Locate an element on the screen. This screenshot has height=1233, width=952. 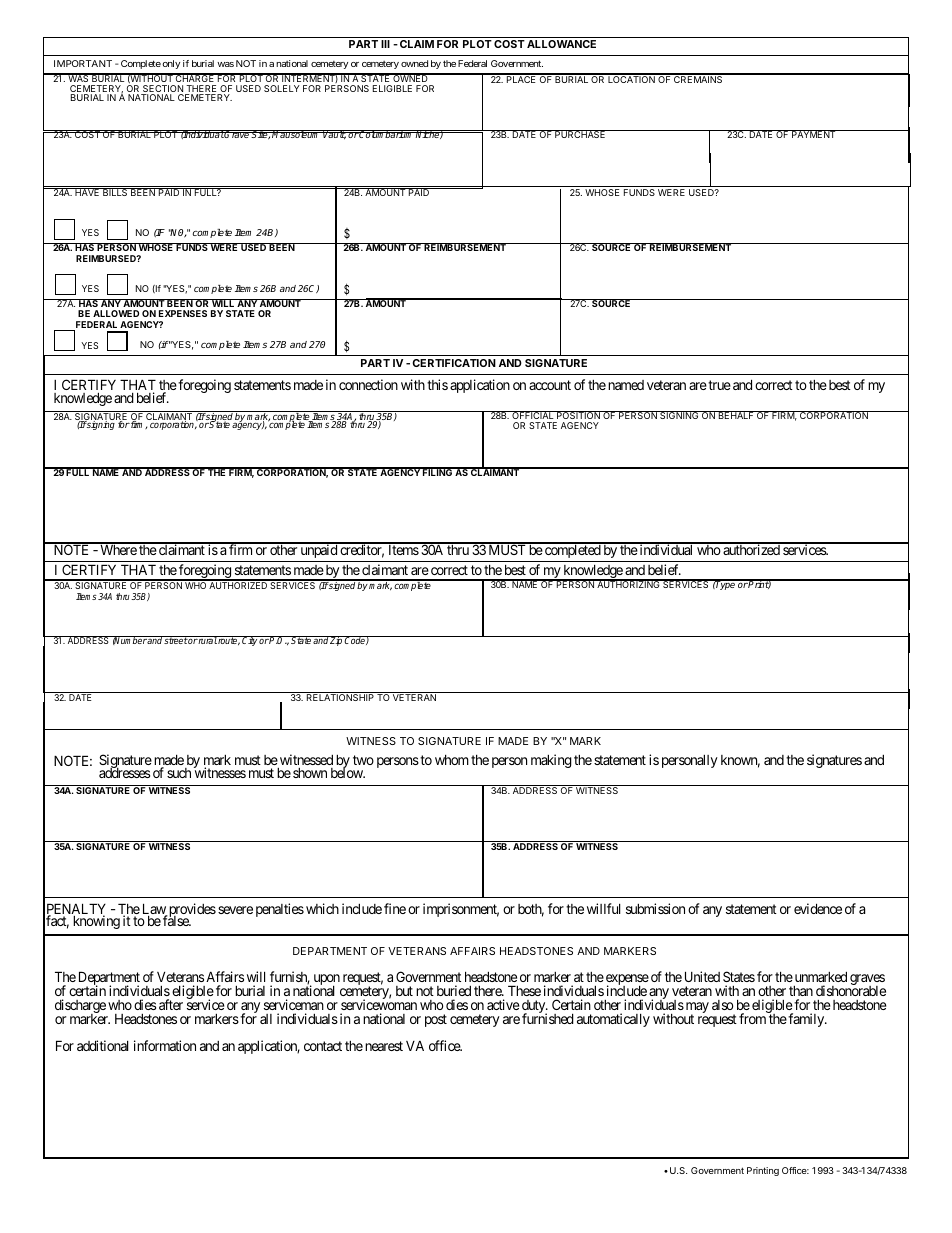
LOCATION is located at coordinates (631, 78).
